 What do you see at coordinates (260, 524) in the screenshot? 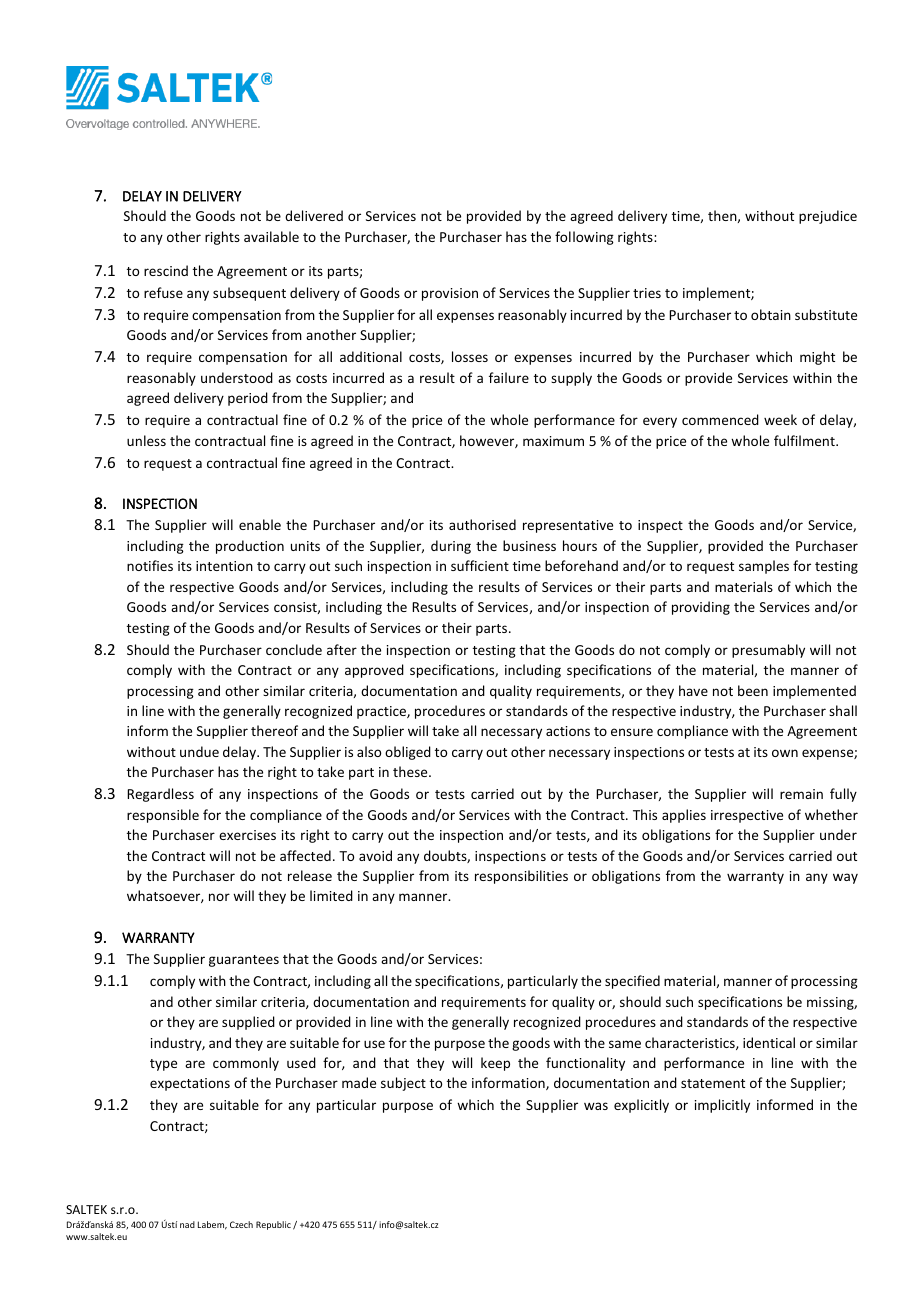
I see `enable` at bounding box center [260, 524].
